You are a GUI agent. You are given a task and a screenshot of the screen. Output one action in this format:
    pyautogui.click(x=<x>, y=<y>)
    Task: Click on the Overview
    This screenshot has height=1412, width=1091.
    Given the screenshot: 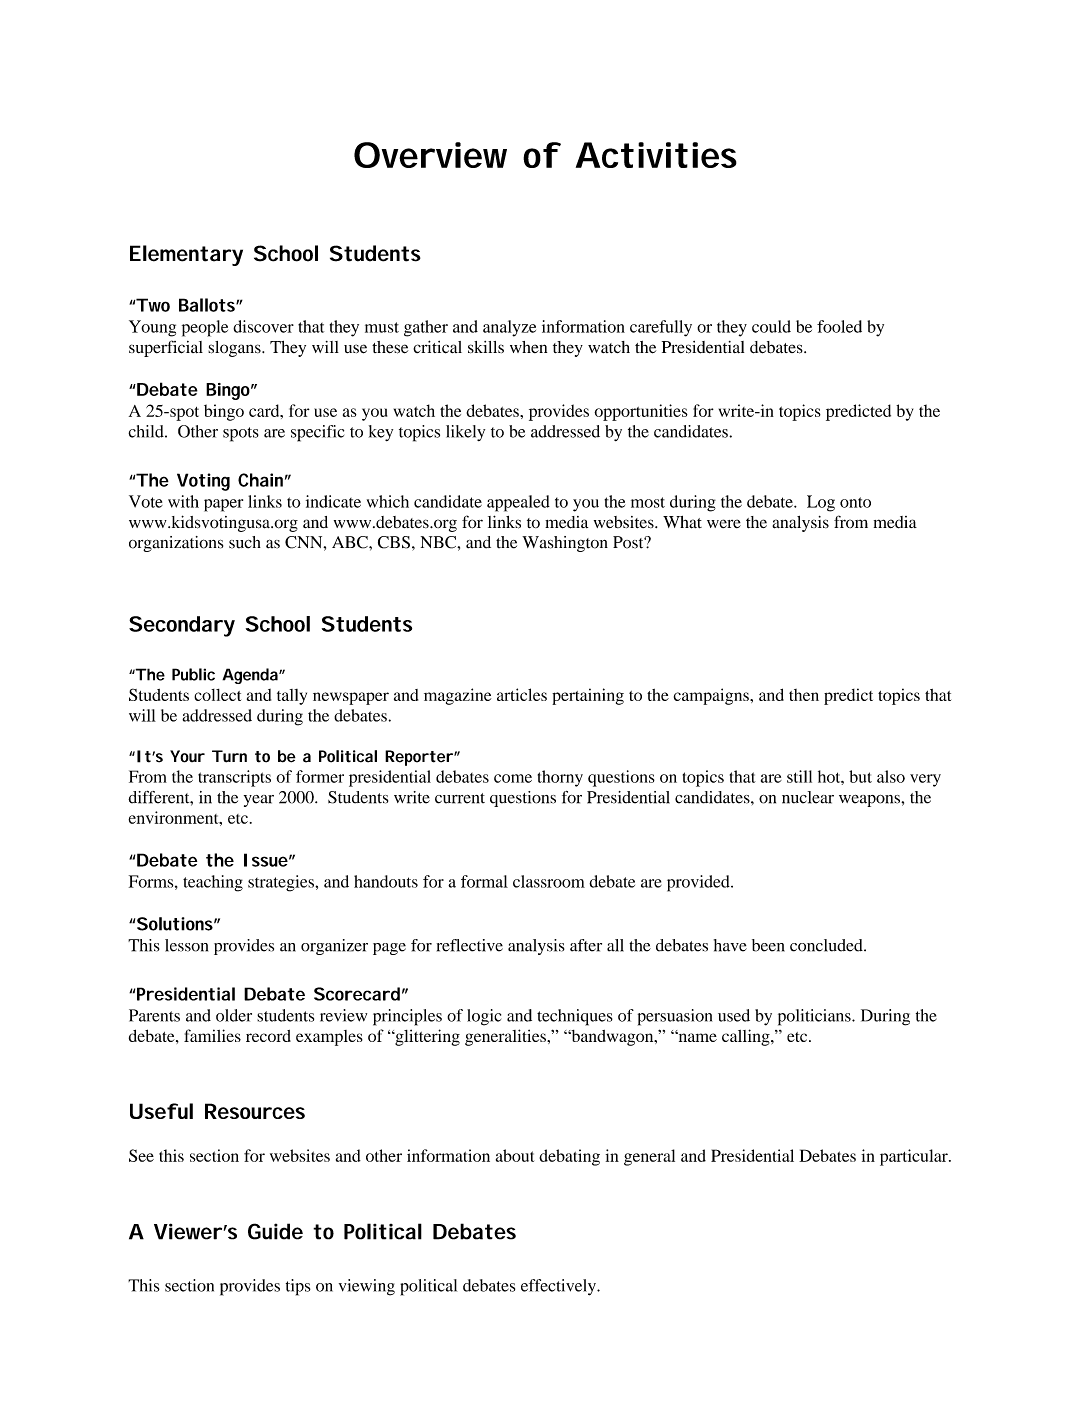 What is the action you would take?
    pyautogui.click(x=430, y=155)
